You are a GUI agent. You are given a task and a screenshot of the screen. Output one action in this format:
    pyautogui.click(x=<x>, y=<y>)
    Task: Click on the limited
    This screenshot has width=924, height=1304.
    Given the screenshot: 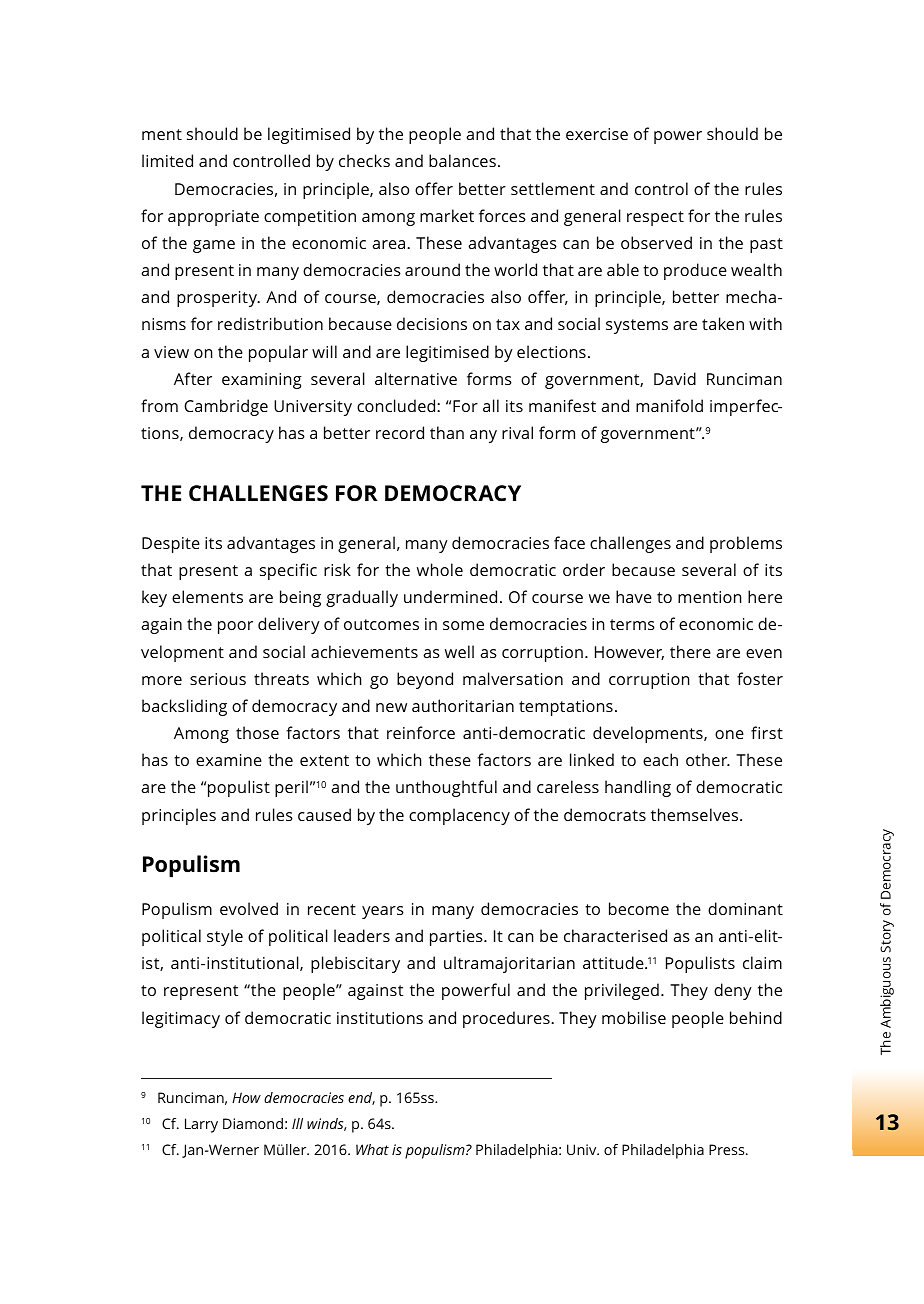 What is the action you would take?
    pyautogui.click(x=167, y=160)
